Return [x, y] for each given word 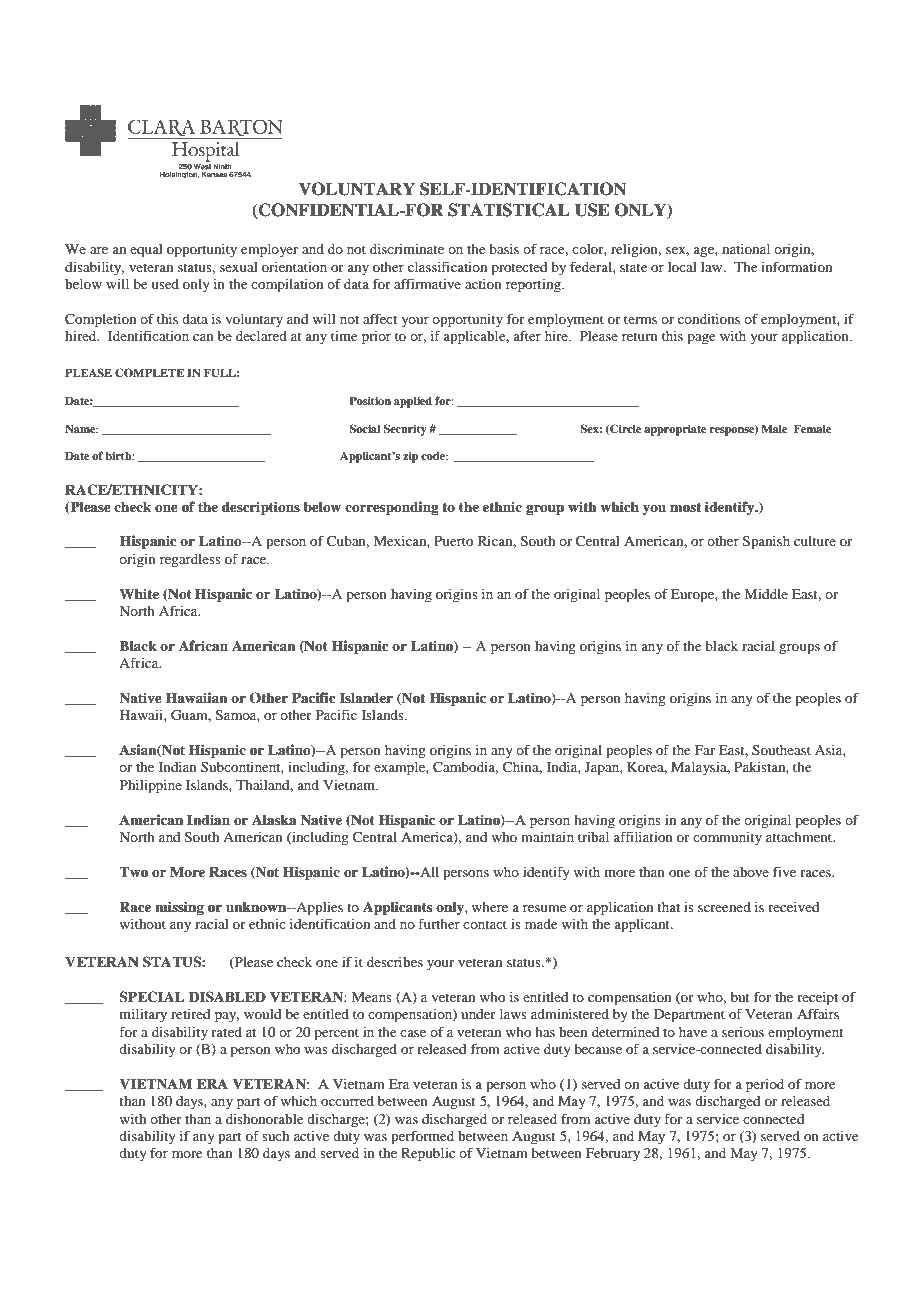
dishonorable [264, 1119]
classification [447, 266]
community [727, 839]
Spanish [766, 543]
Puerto [453, 541]
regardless [190, 561]
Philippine [151, 787]
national [746, 249]
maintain [547, 837]
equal [146, 251]
